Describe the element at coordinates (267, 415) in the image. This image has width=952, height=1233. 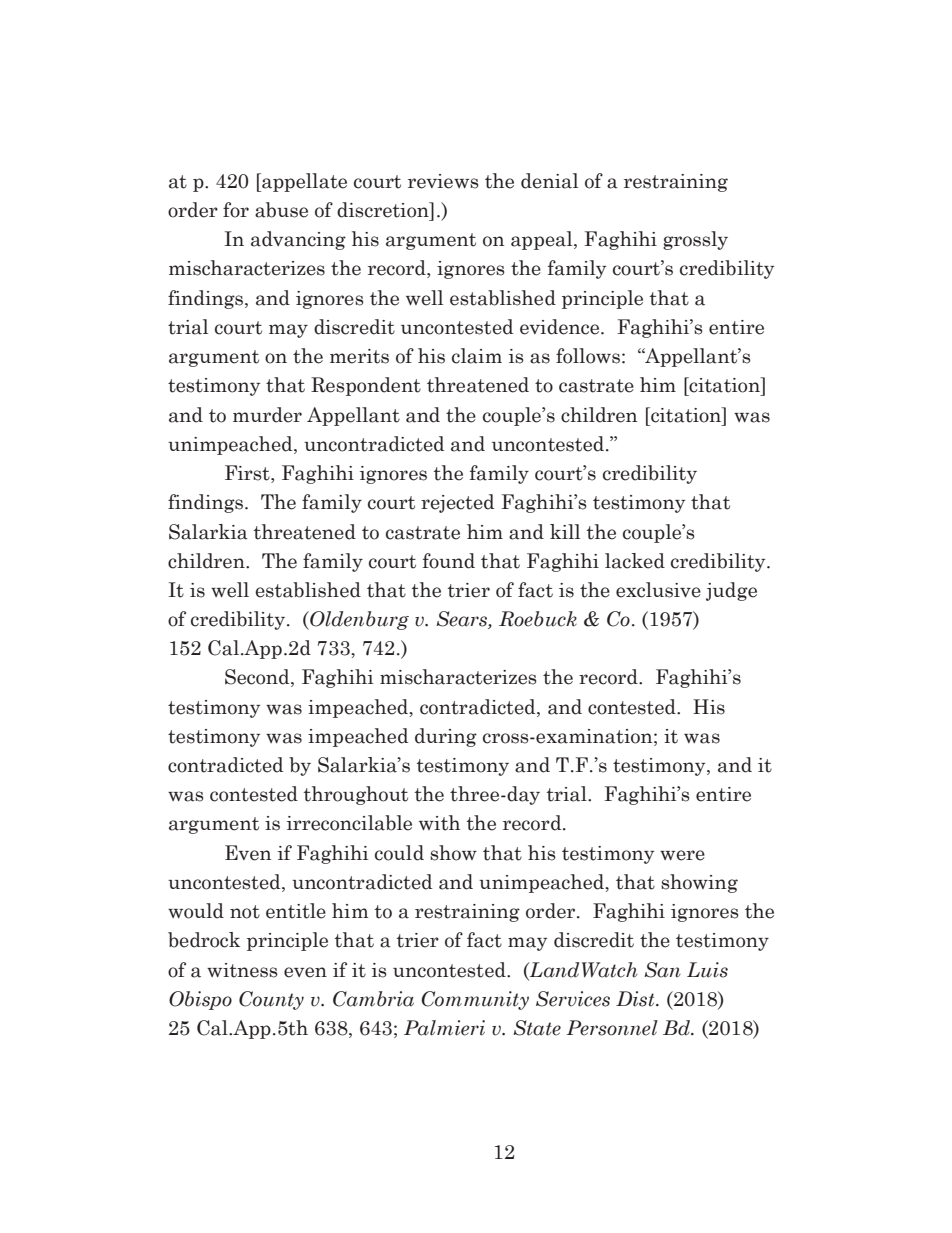
I see `murder` at that location.
